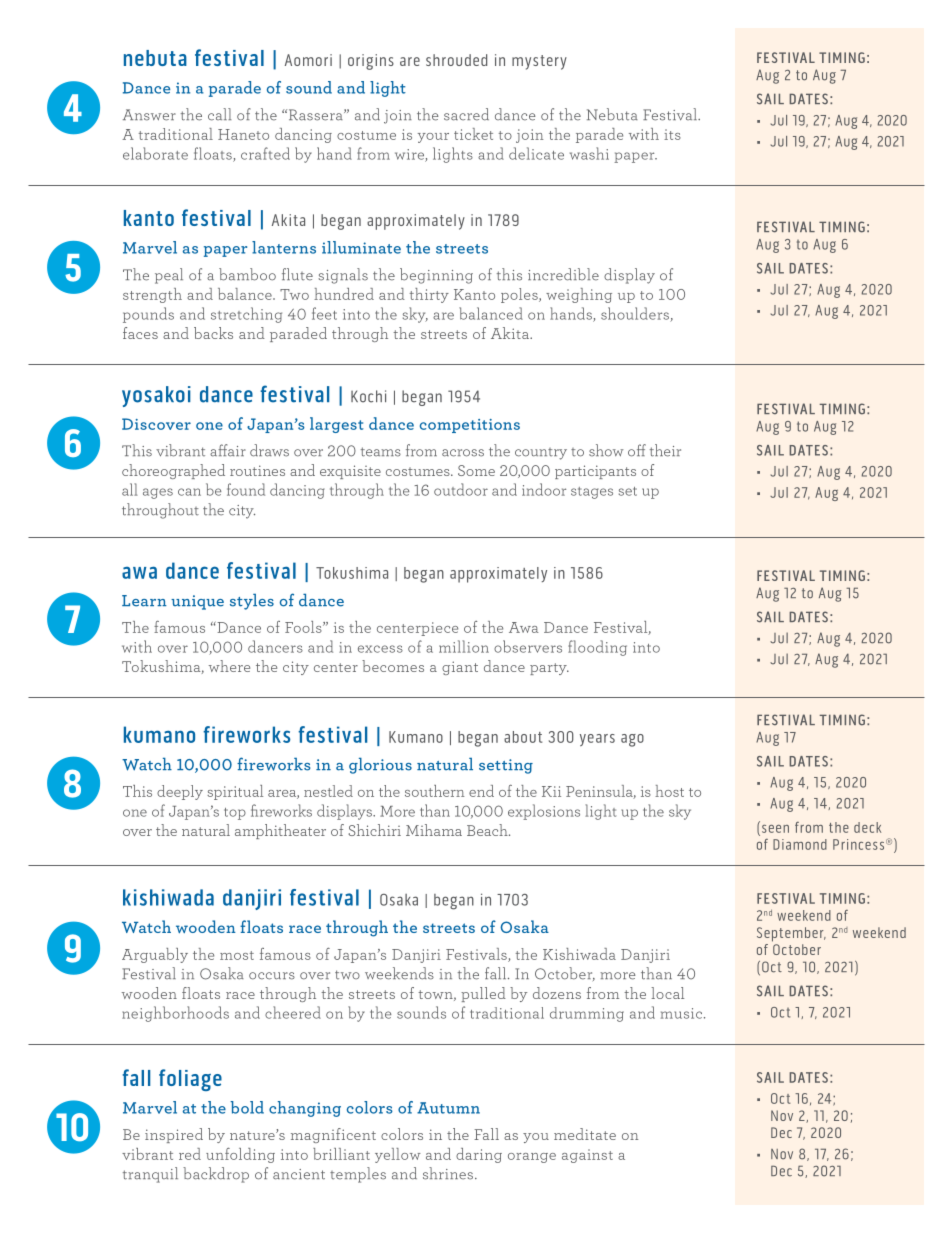 The image size is (952, 1233). Describe the element at coordinates (466, 114) in the page. I see `sacred` at that location.
